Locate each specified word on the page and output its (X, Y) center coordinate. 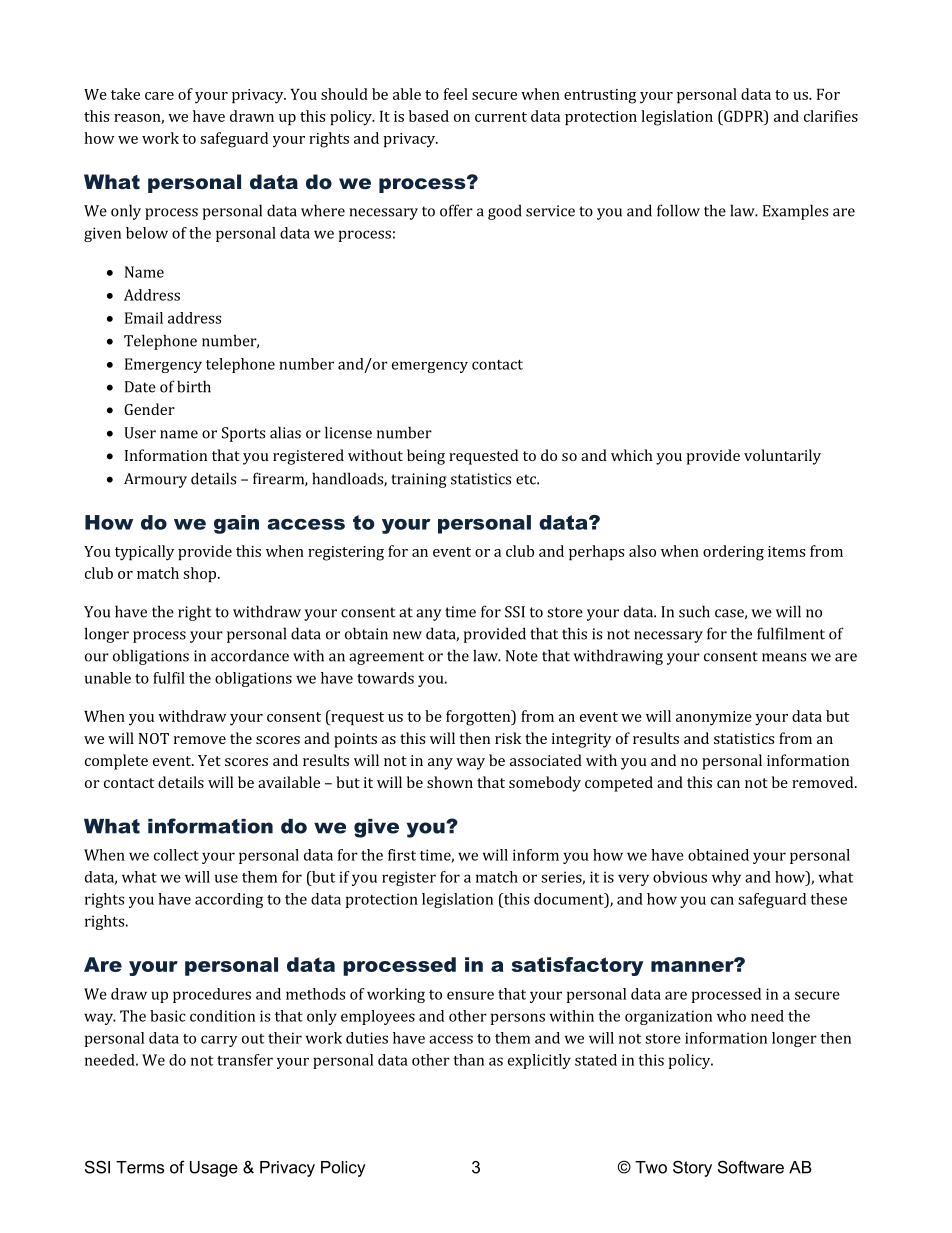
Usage (214, 1169)
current (501, 117)
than (468, 1060)
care (159, 96)
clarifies (831, 116)
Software (751, 1167)
